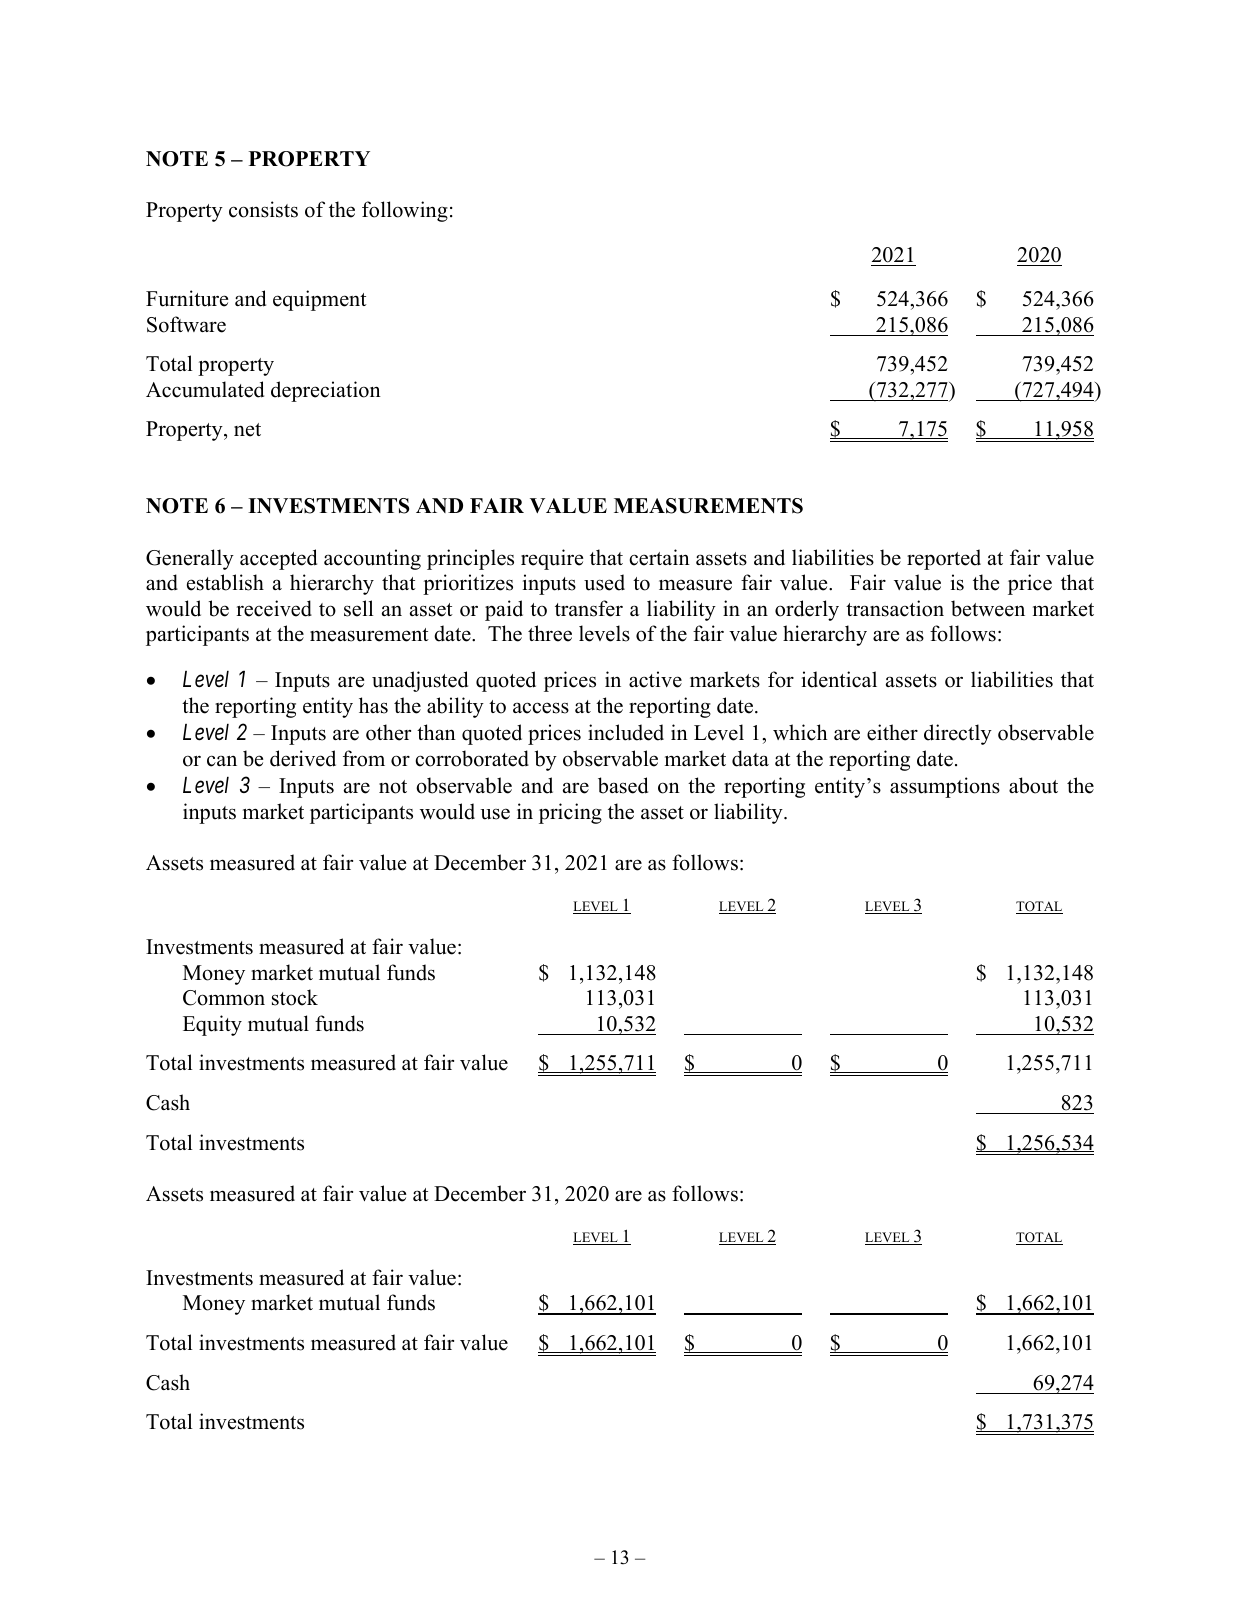 This document has width=1240, height=1605. What do you see at coordinates (224, 998) in the document?
I see `Common` at bounding box center [224, 998].
